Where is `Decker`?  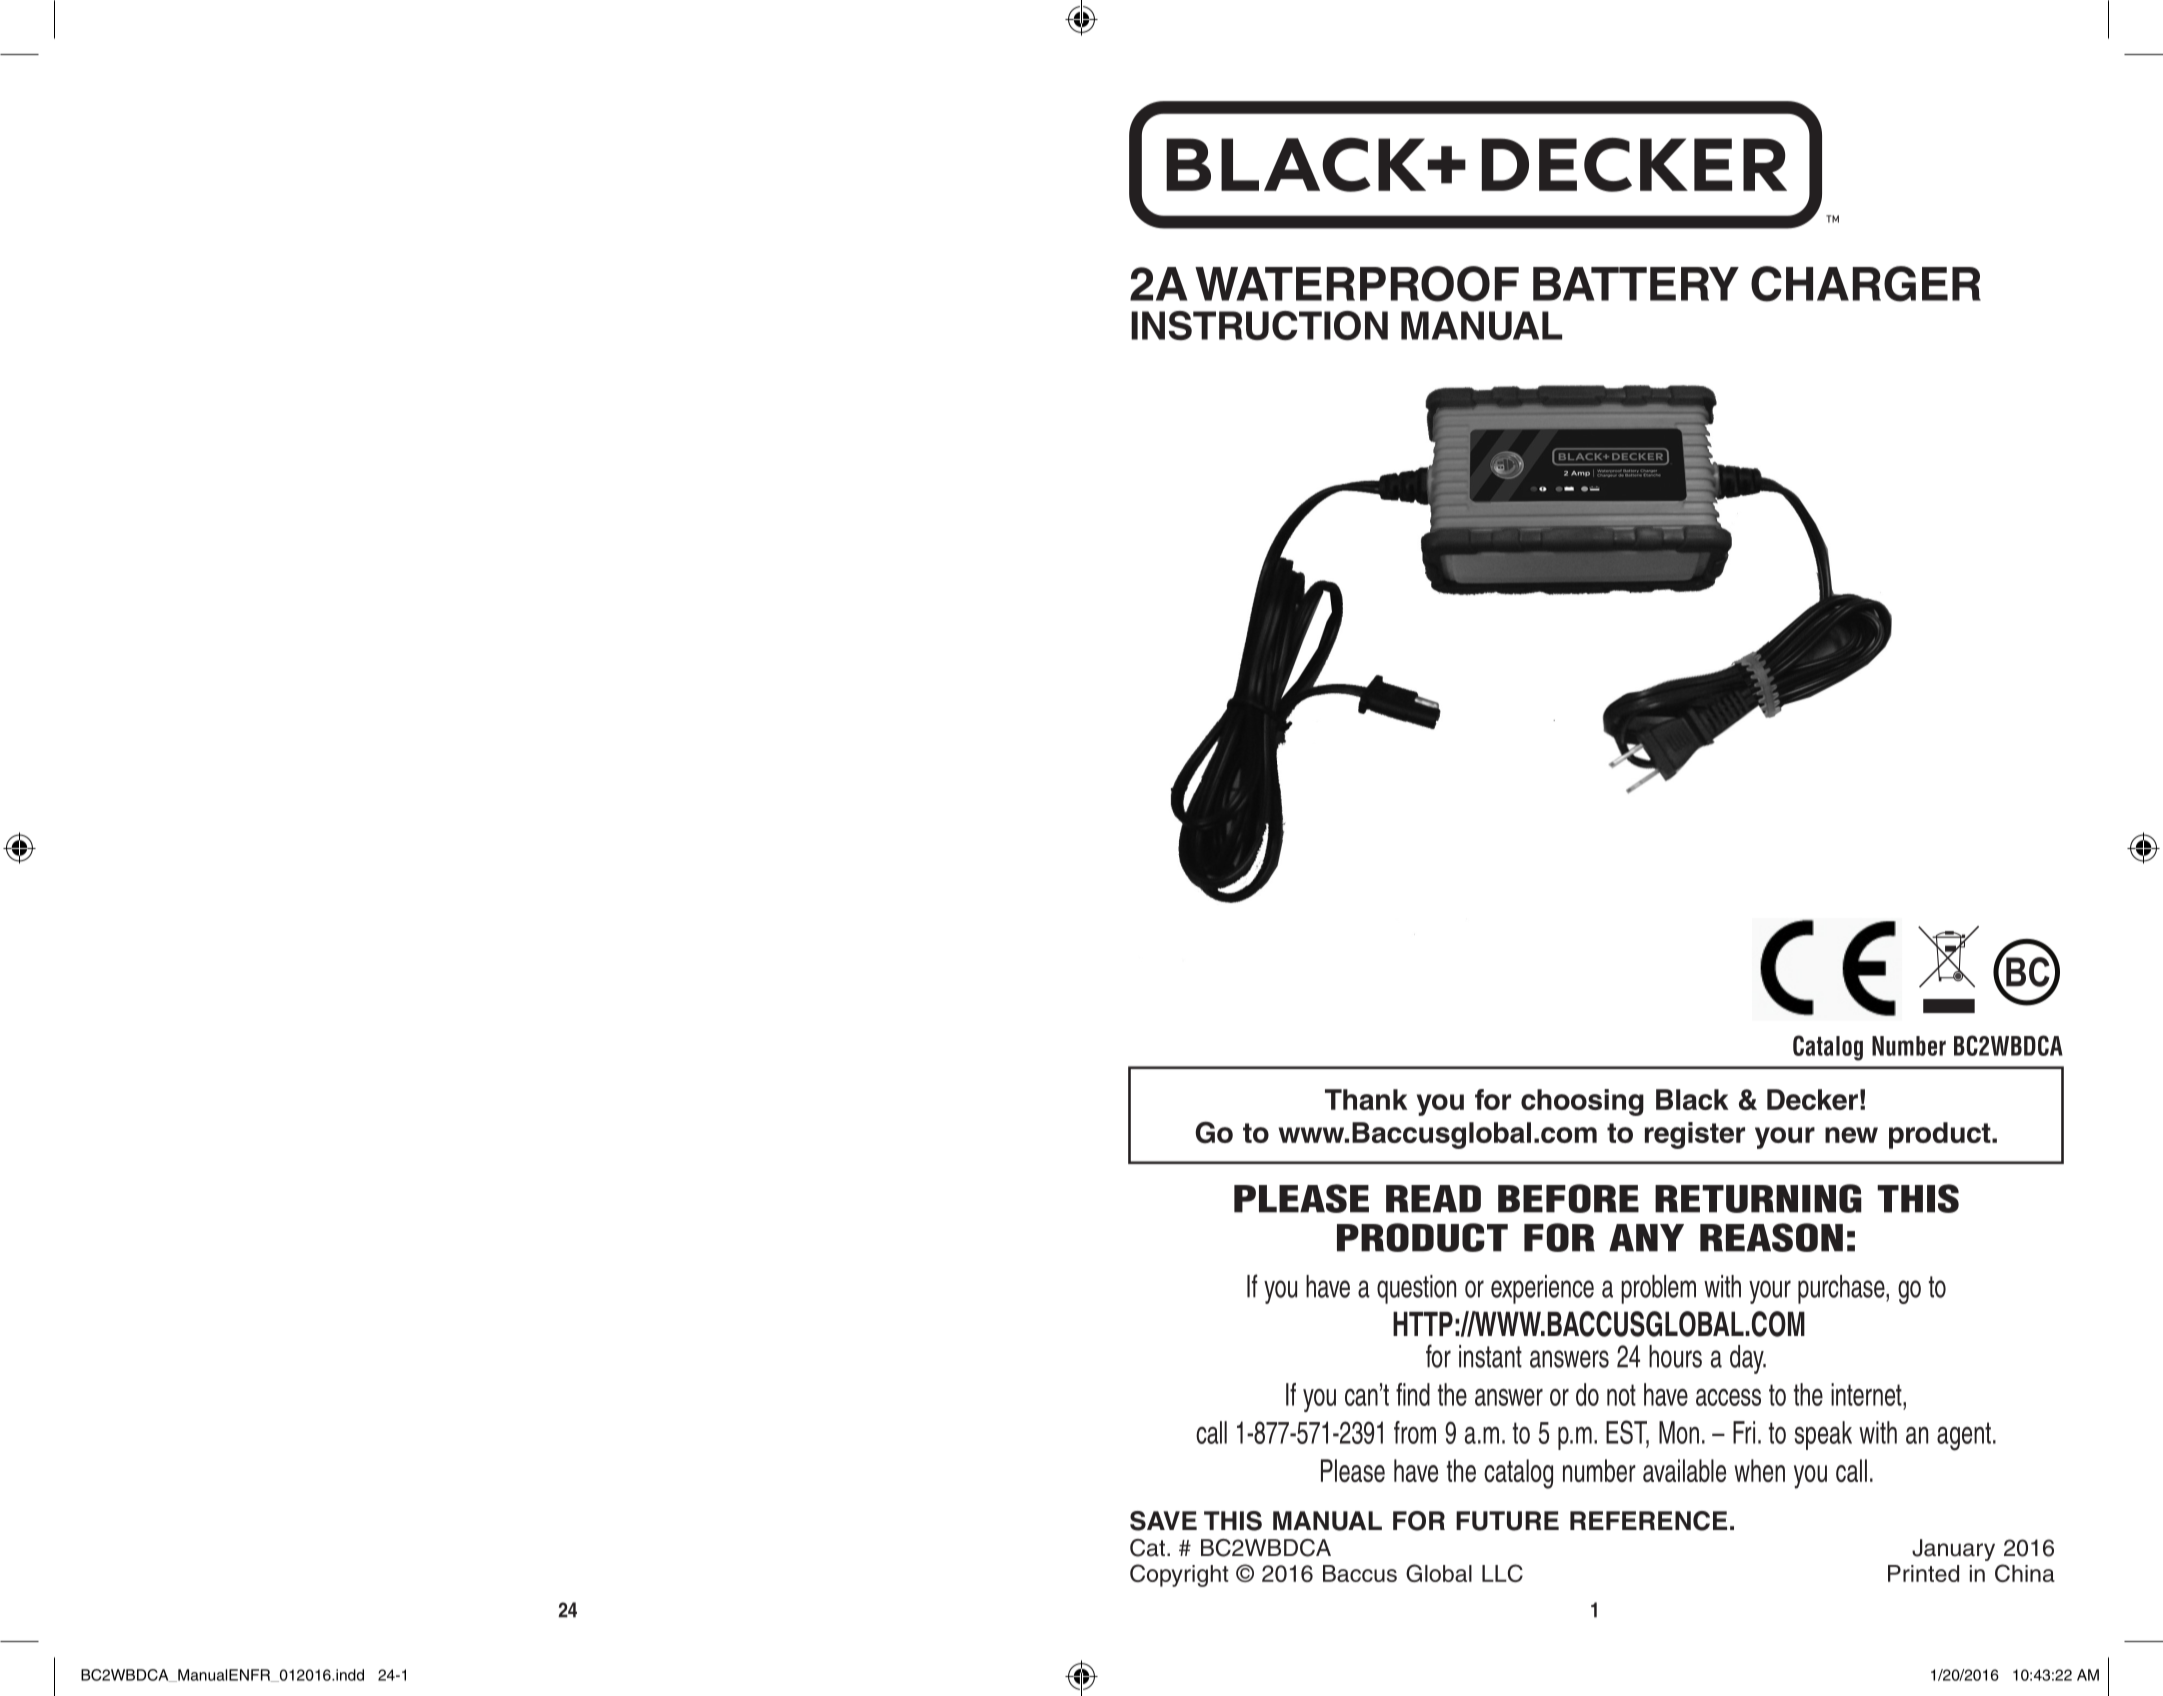
Decker is located at coordinates (1812, 1099).
